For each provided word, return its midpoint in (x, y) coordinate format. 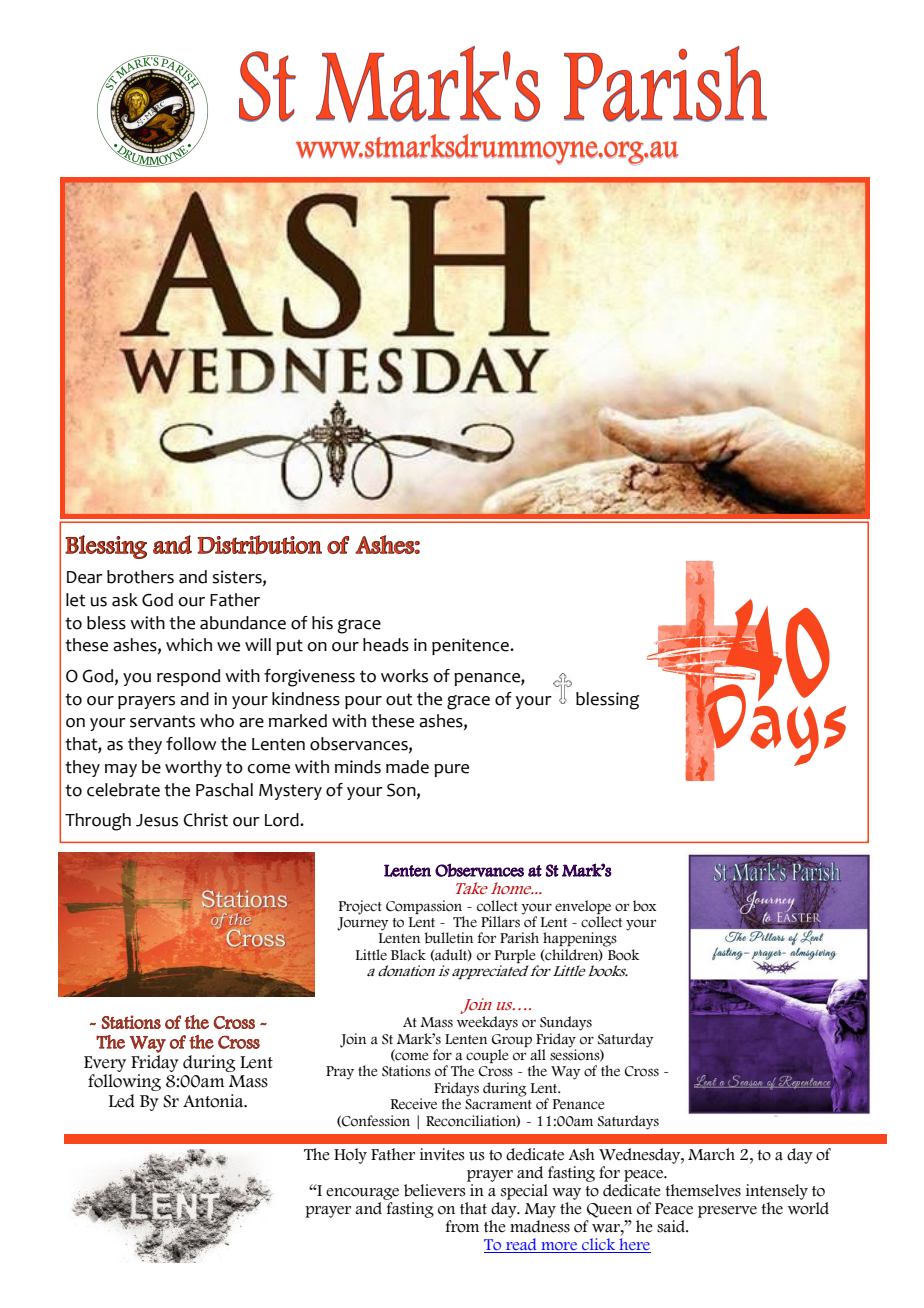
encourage (362, 1194)
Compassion (424, 907)
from (462, 1226)
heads (386, 645)
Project (360, 907)
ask (125, 600)
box (644, 906)
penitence (471, 646)
